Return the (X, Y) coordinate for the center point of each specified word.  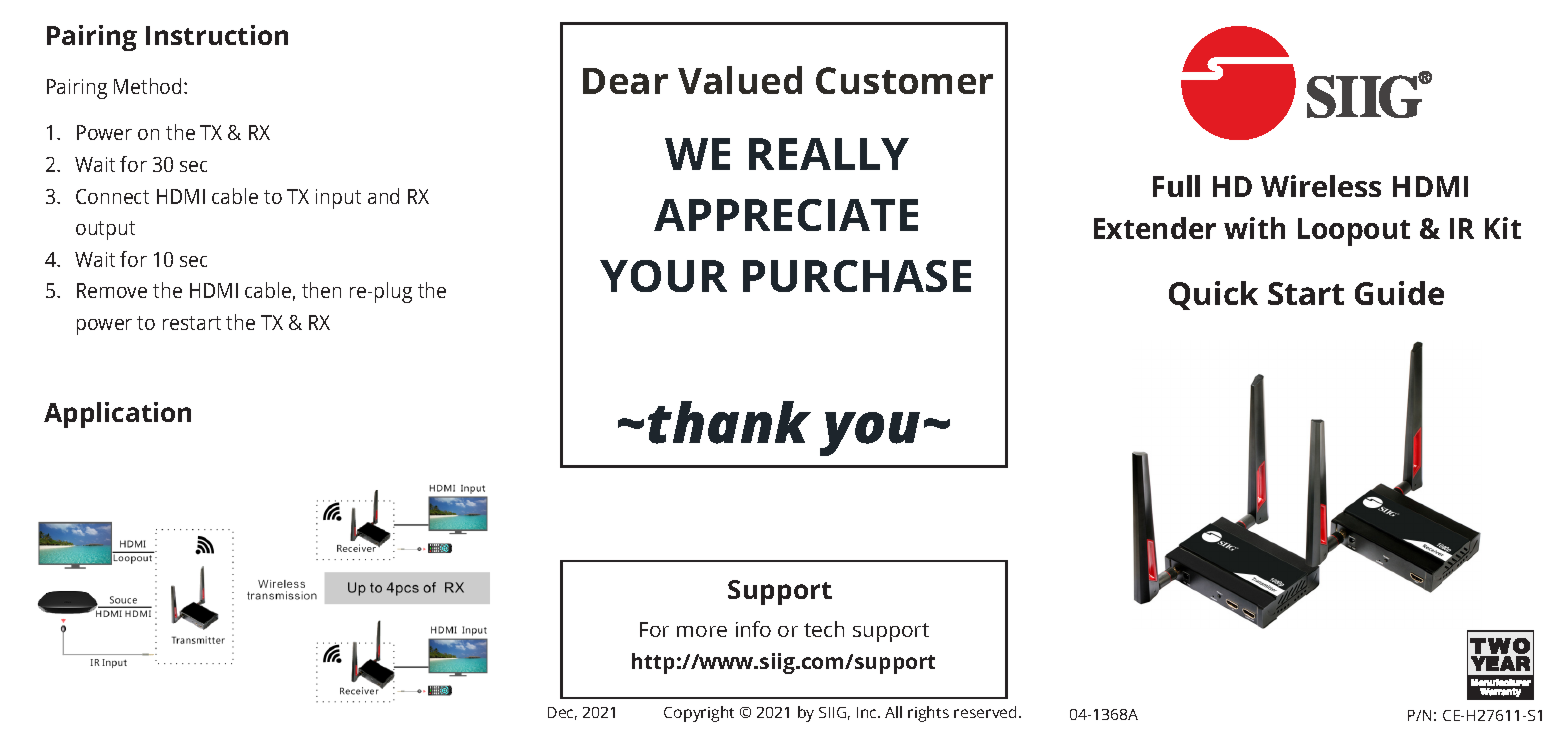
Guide (1399, 293)
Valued (740, 80)
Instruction (217, 35)
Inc (868, 712)
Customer (904, 80)
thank (729, 422)
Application (117, 415)
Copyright (699, 714)
